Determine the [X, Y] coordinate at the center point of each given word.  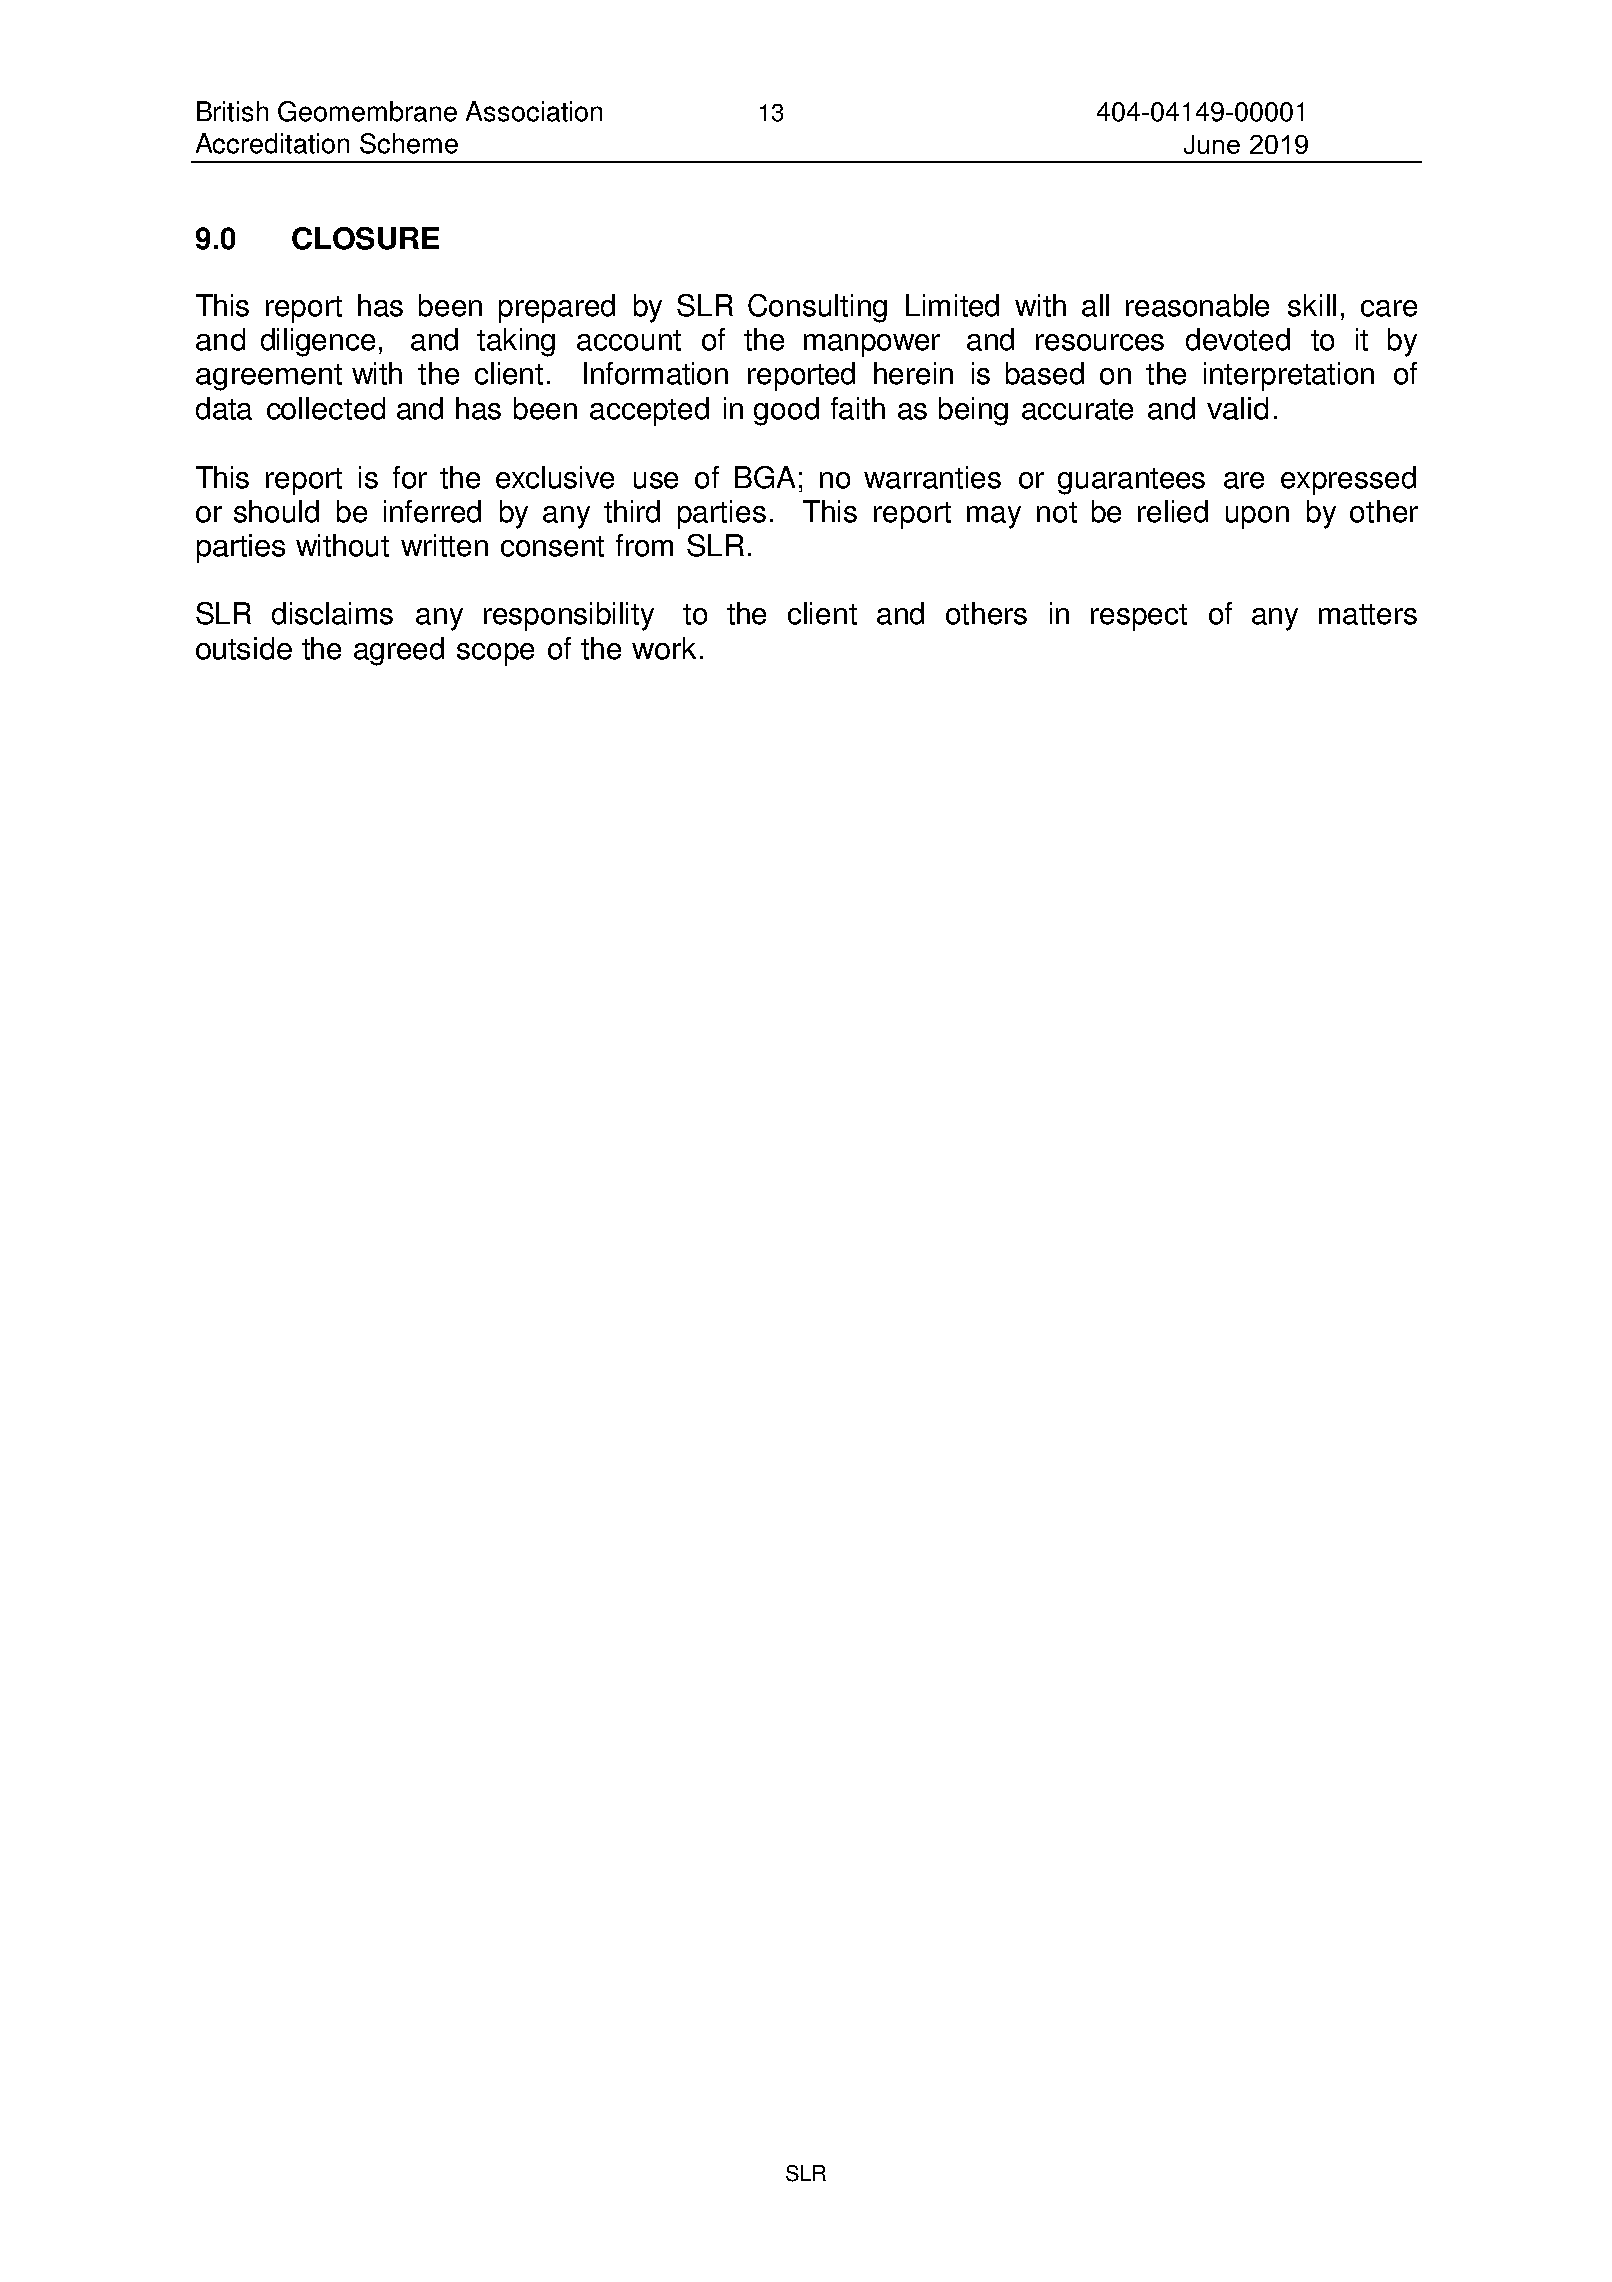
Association [534, 111]
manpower [872, 345]
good [786, 411]
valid [1237, 408]
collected [326, 408]
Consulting [817, 308]
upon [1257, 517]
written [444, 545]
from [644, 545]
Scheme [409, 143]
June [1212, 144]
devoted [1238, 339]
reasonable [1197, 305]
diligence [318, 342]
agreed [399, 651]
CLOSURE [365, 238]
